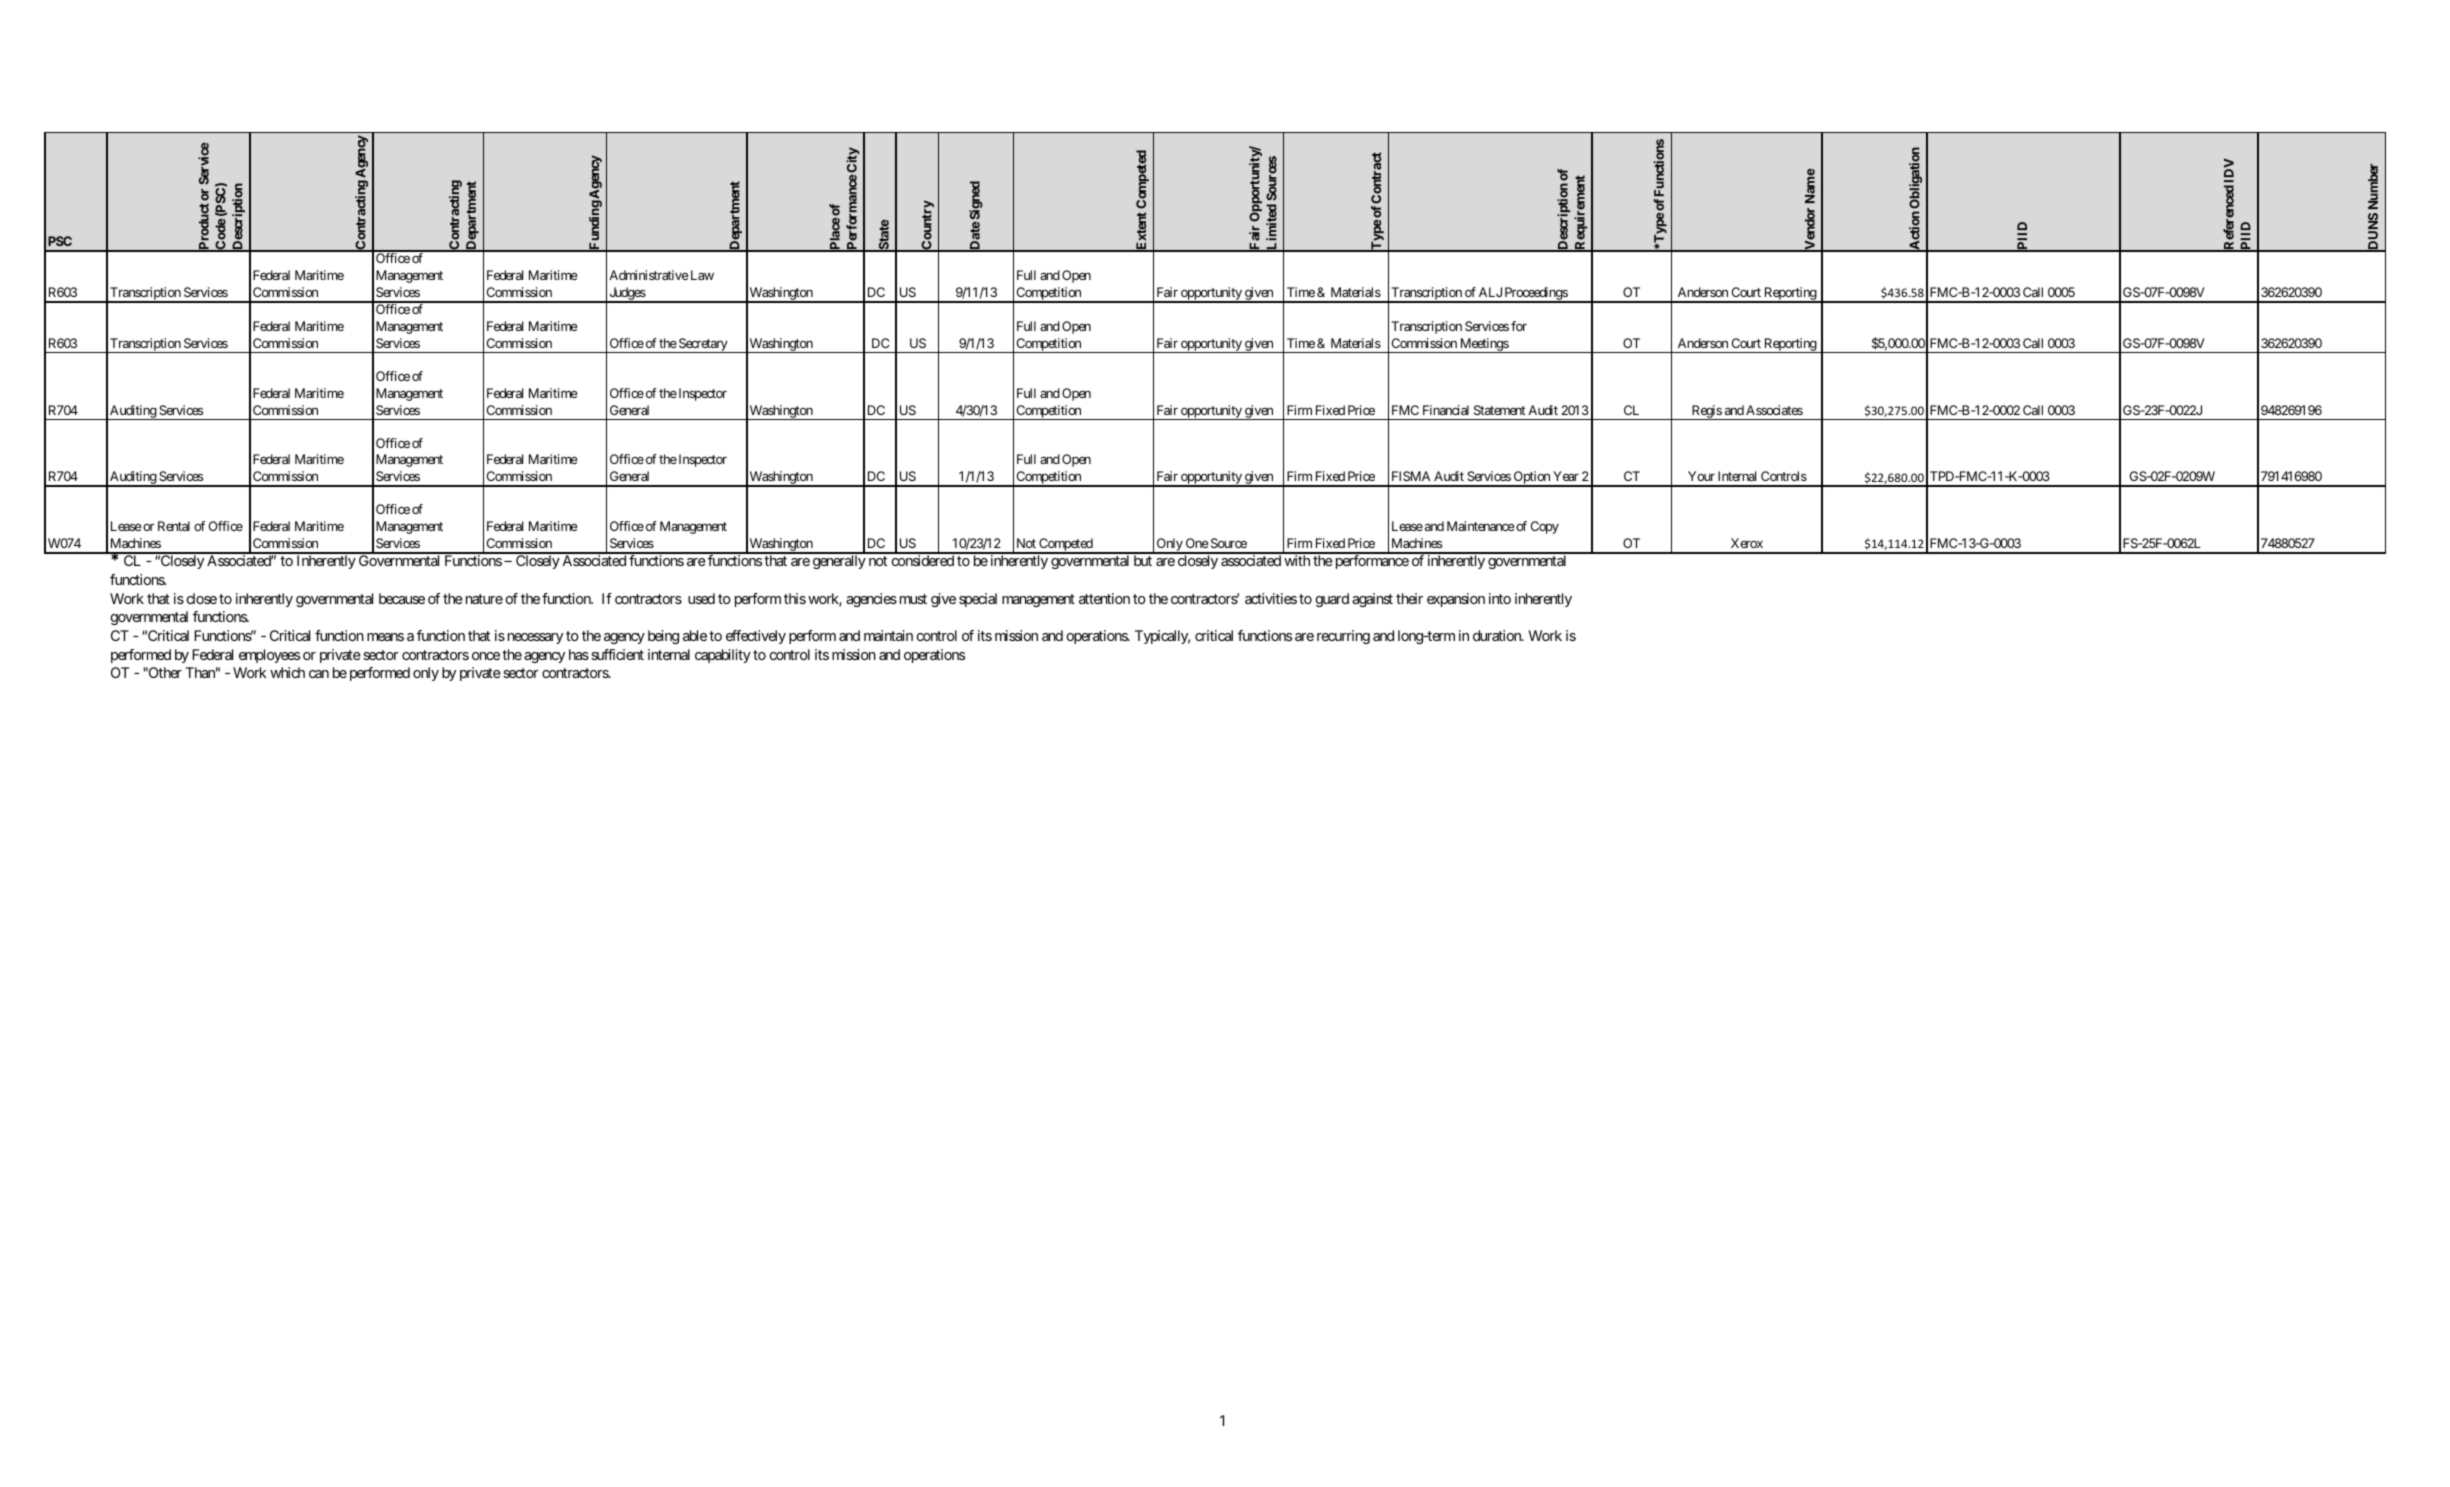  I want to click on can, so click(319, 674).
